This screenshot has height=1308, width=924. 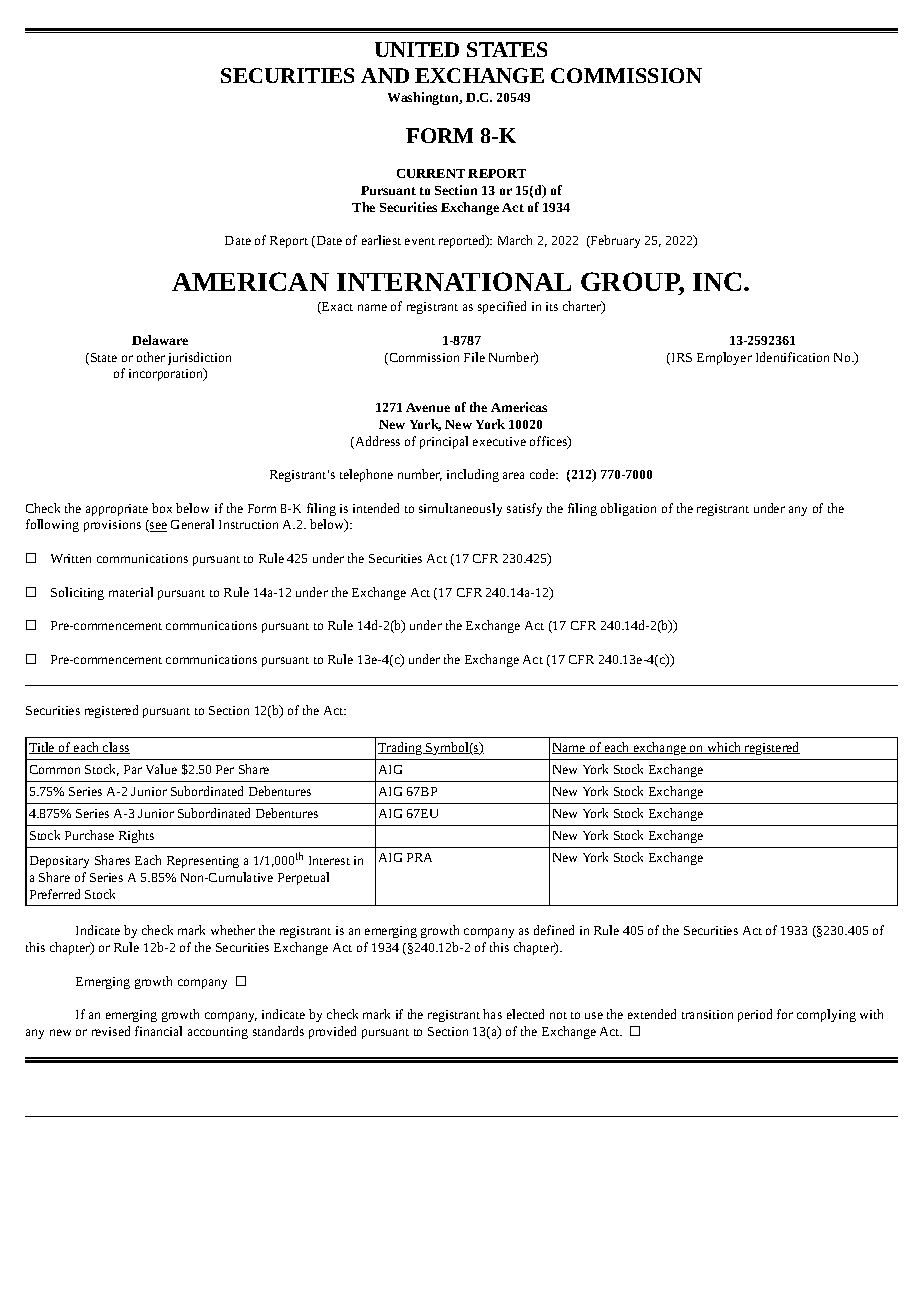 I want to click on financial, so click(x=158, y=1031).
